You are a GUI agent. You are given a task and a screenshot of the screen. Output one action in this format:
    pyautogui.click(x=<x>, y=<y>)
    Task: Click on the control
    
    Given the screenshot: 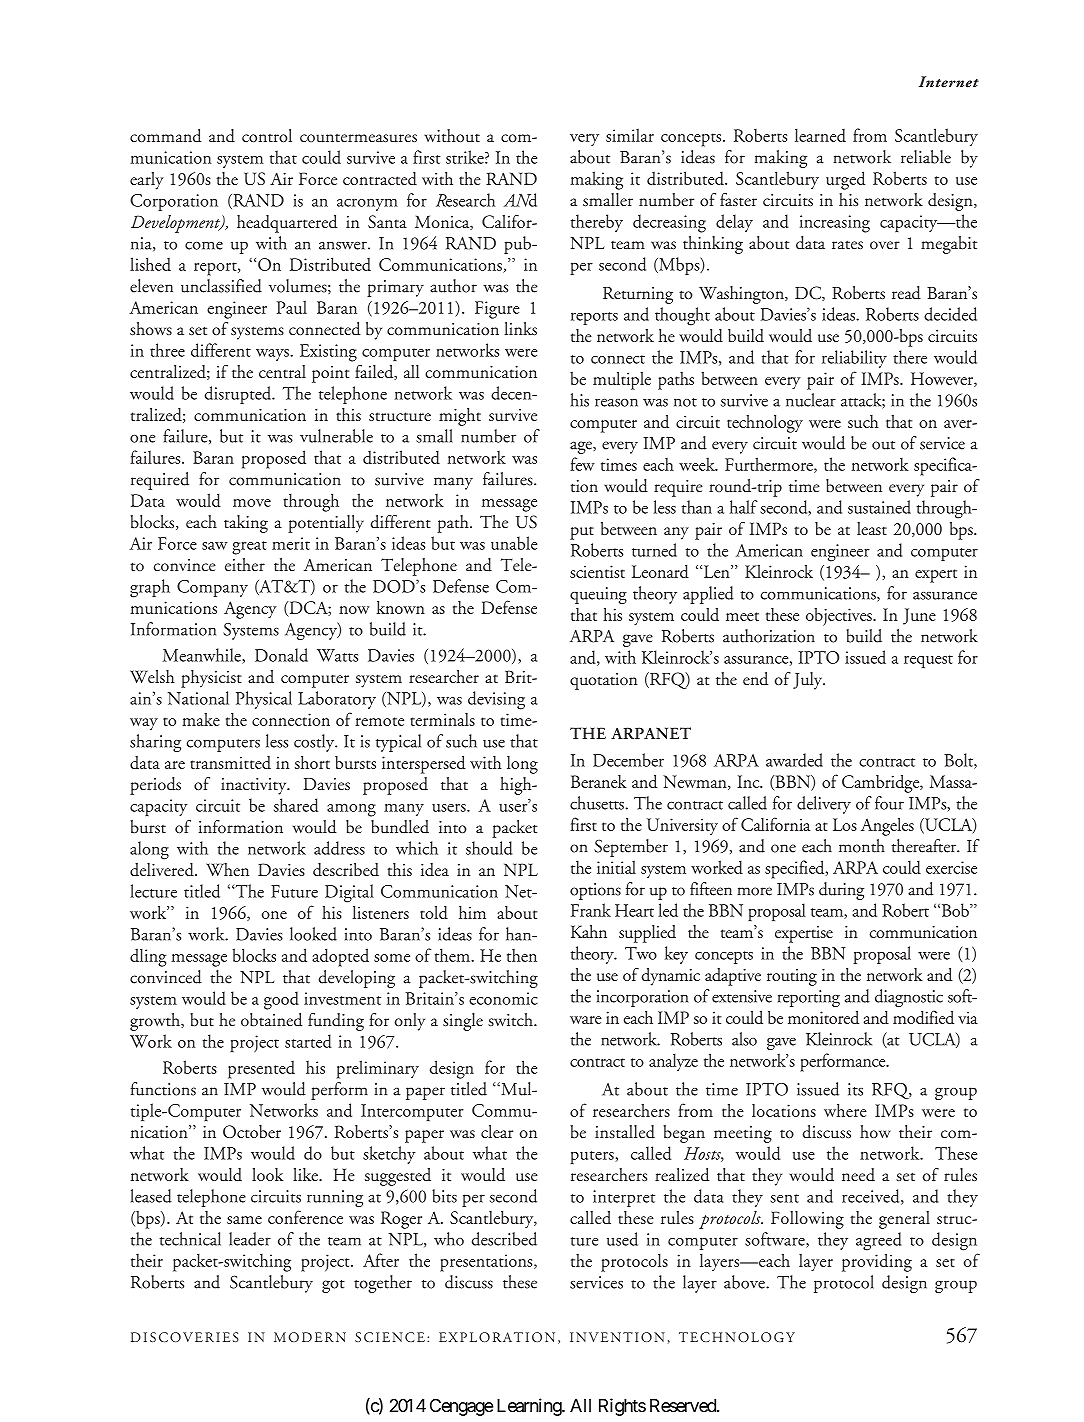 What is the action you would take?
    pyautogui.click(x=267, y=135)
